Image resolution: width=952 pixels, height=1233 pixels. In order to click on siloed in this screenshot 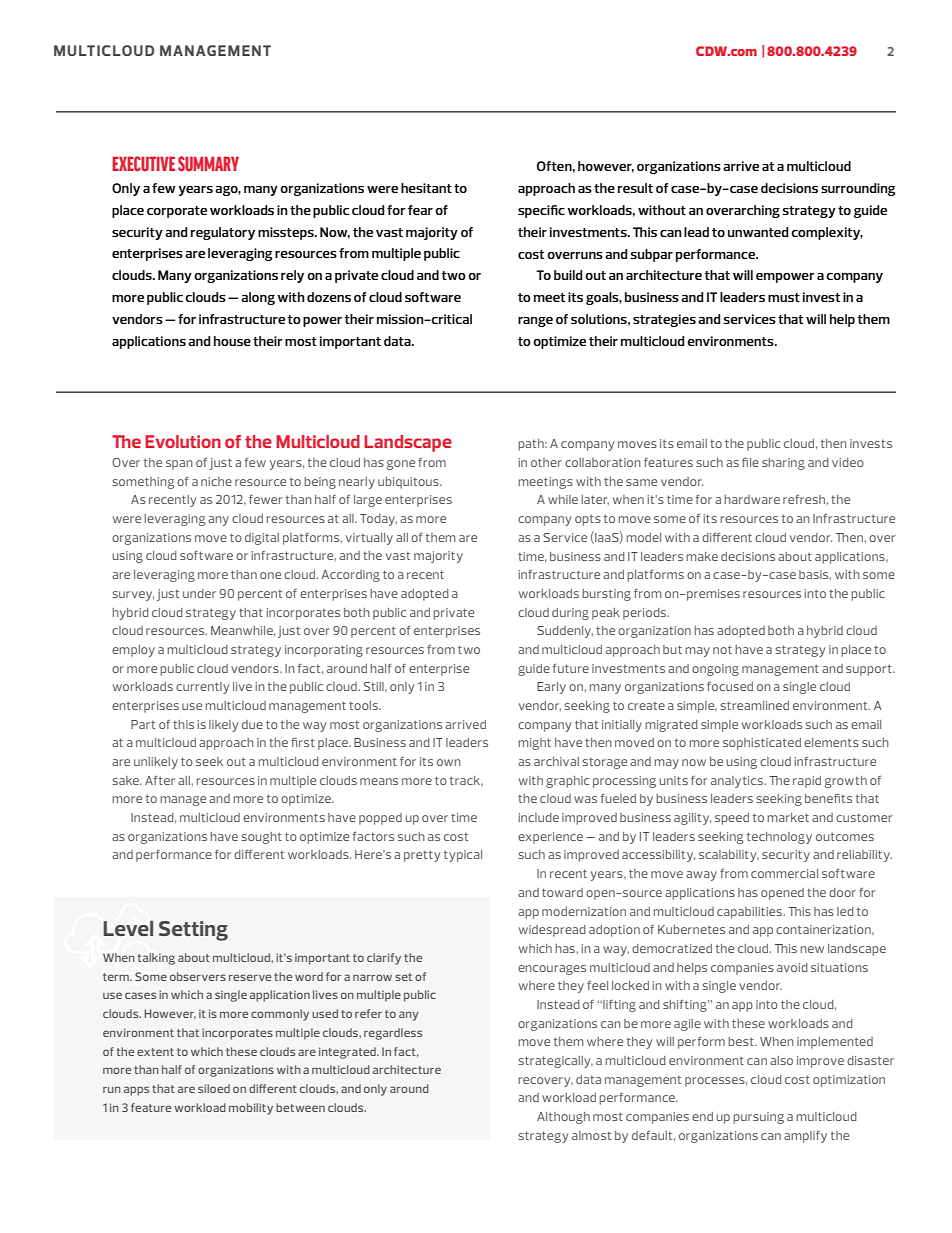, I will do `click(214, 1088)`.
